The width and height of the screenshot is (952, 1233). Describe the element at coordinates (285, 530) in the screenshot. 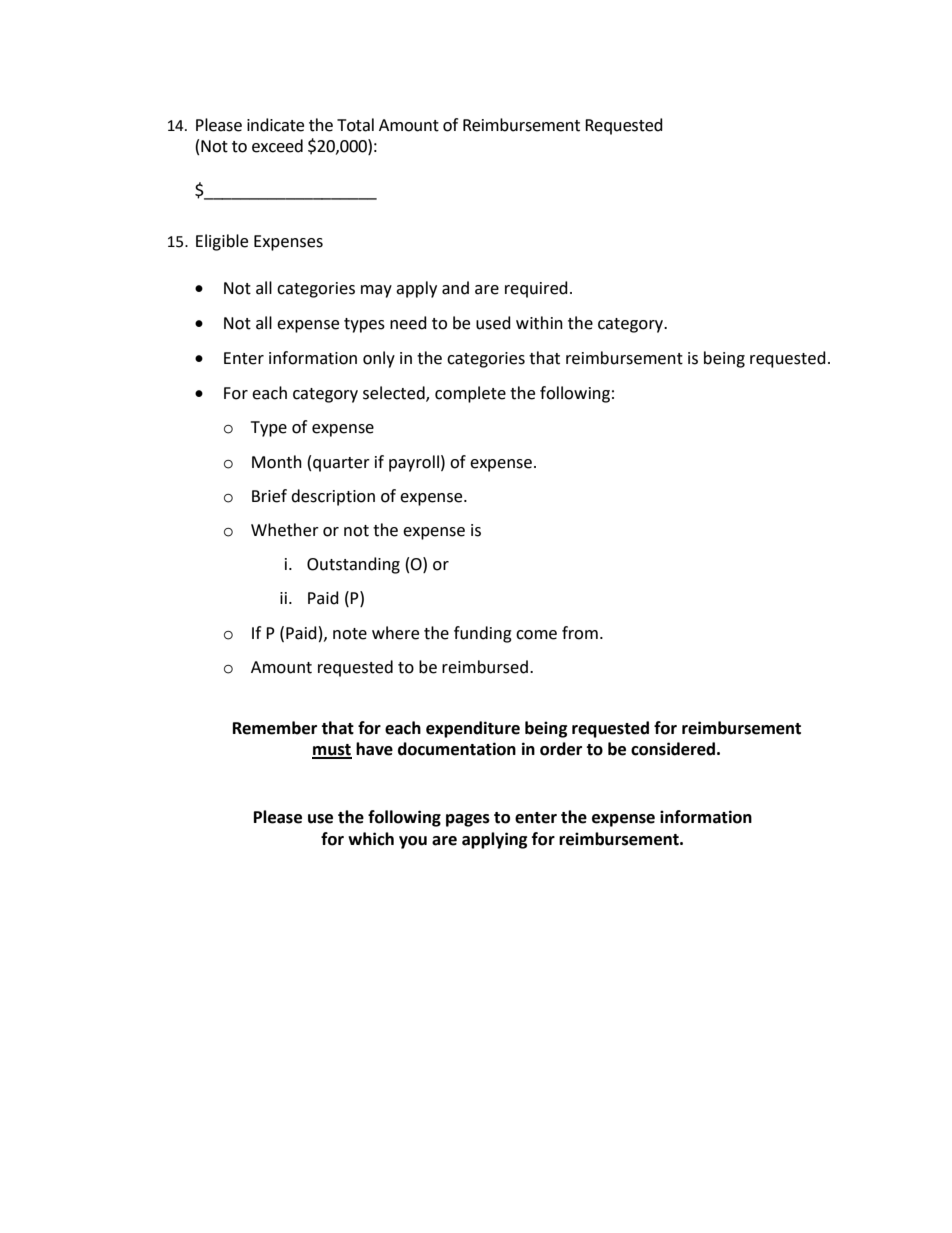

I see `Whether` at that location.
